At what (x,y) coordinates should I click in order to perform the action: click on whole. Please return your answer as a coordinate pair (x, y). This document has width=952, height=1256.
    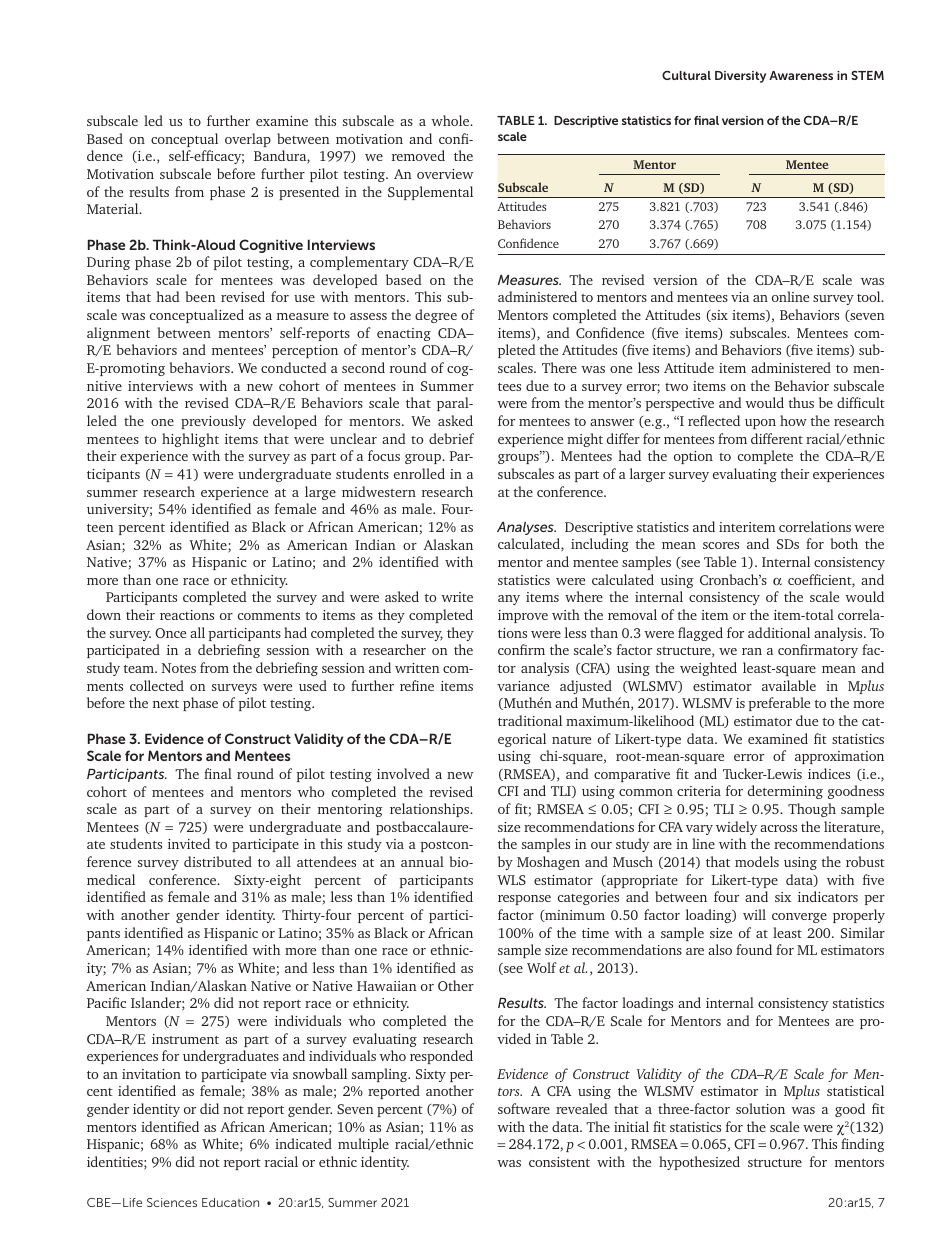
    Looking at the image, I should click on (451, 120).
